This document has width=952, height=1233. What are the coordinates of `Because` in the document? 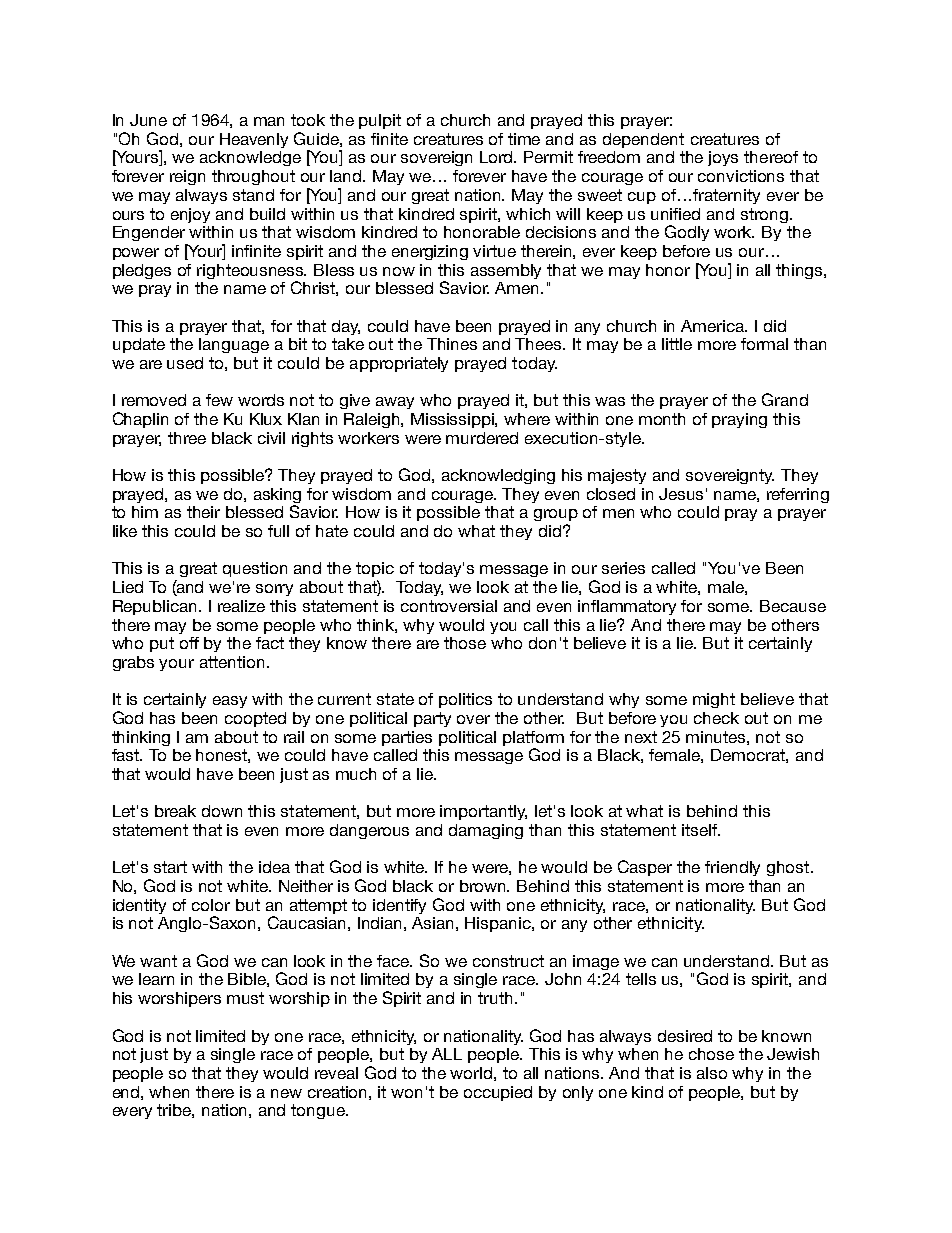 It's located at (793, 606).
